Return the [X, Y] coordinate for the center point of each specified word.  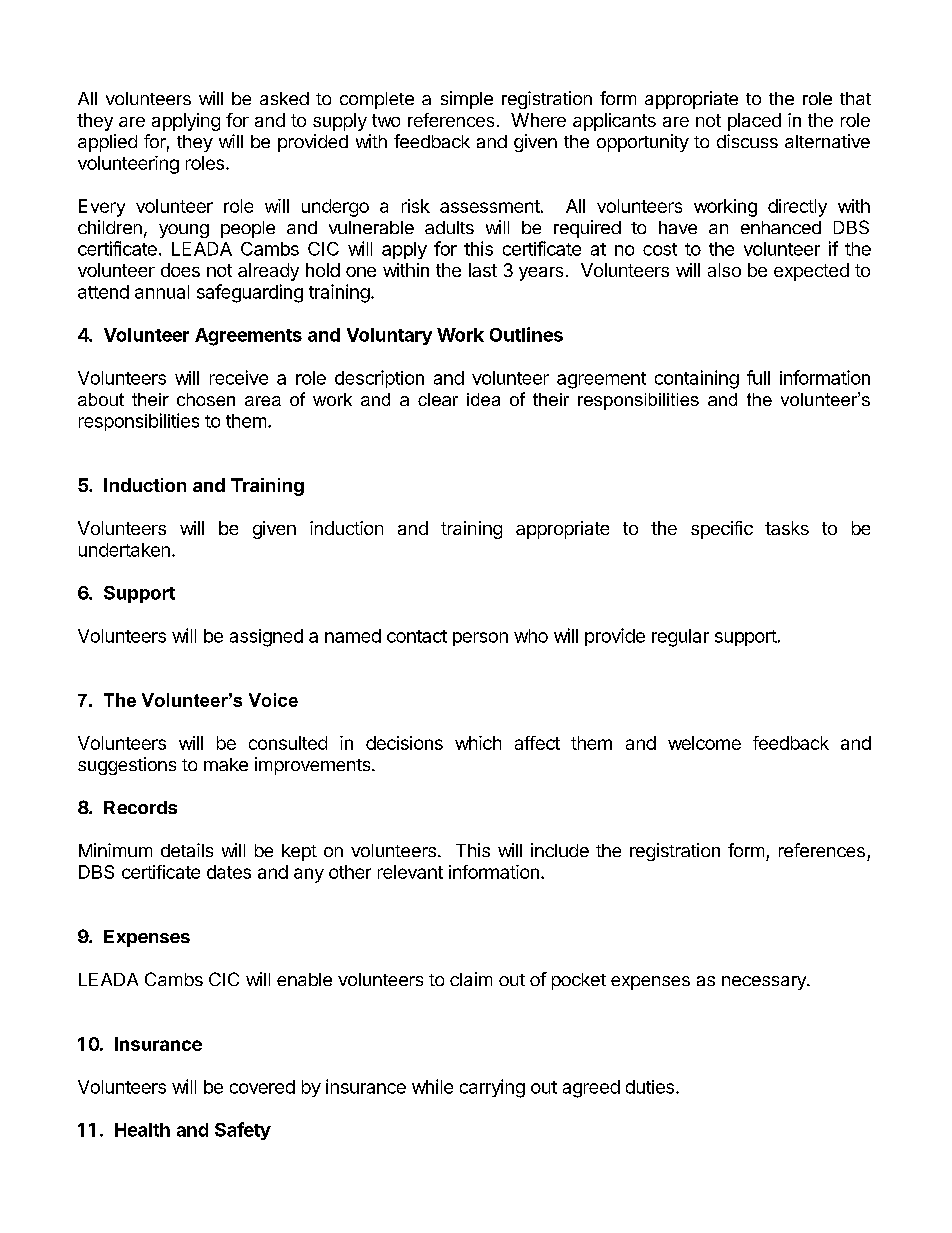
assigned [266, 638]
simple [467, 100]
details [187, 850]
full [758, 377]
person [480, 639]
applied [107, 143]
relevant [410, 872]
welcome [704, 743]
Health [142, 1130]
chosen [206, 399]
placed [754, 122]
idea [483, 399]
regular [680, 638]
